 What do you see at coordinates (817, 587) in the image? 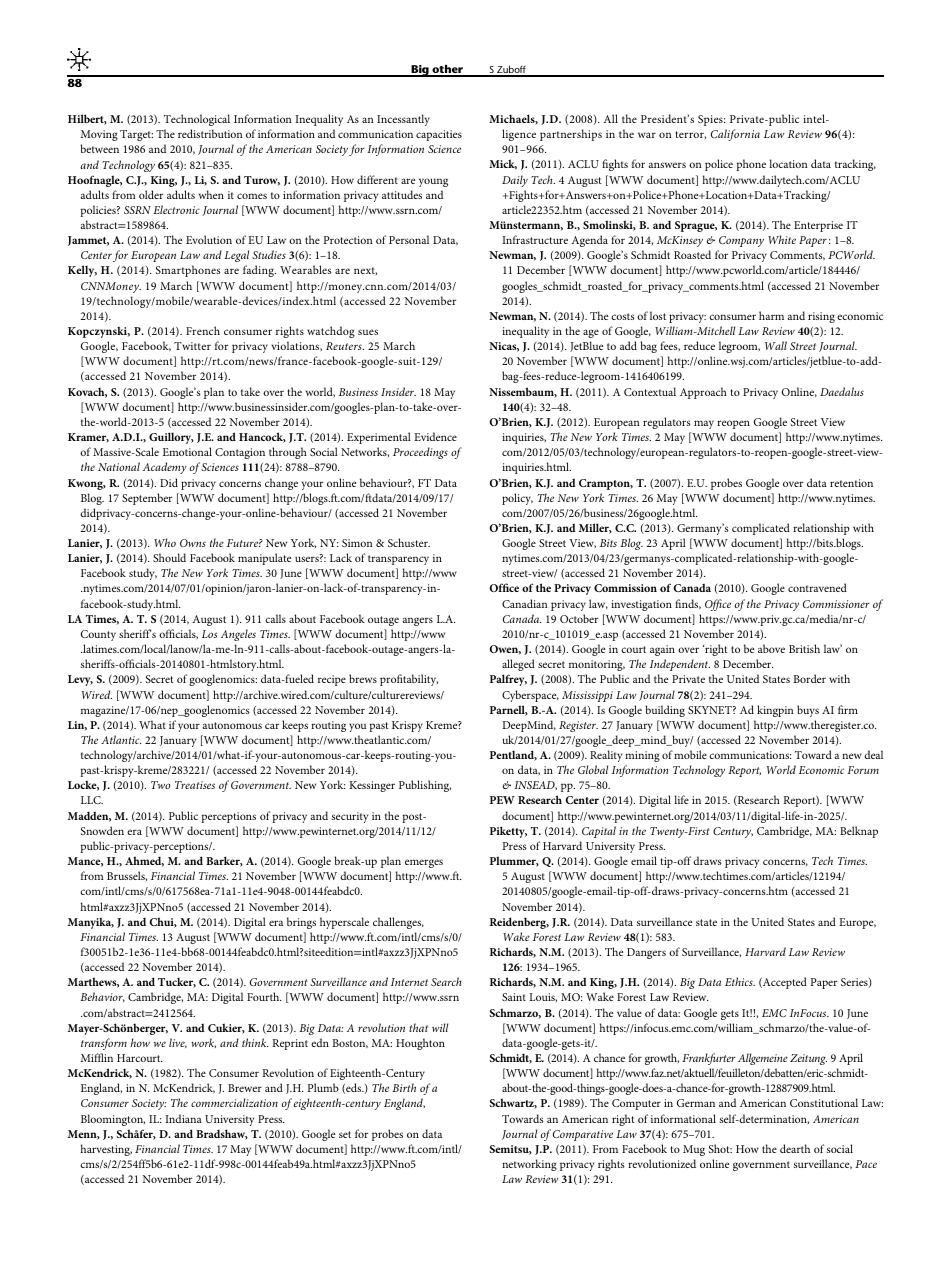
I see `contravened` at bounding box center [817, 587].
